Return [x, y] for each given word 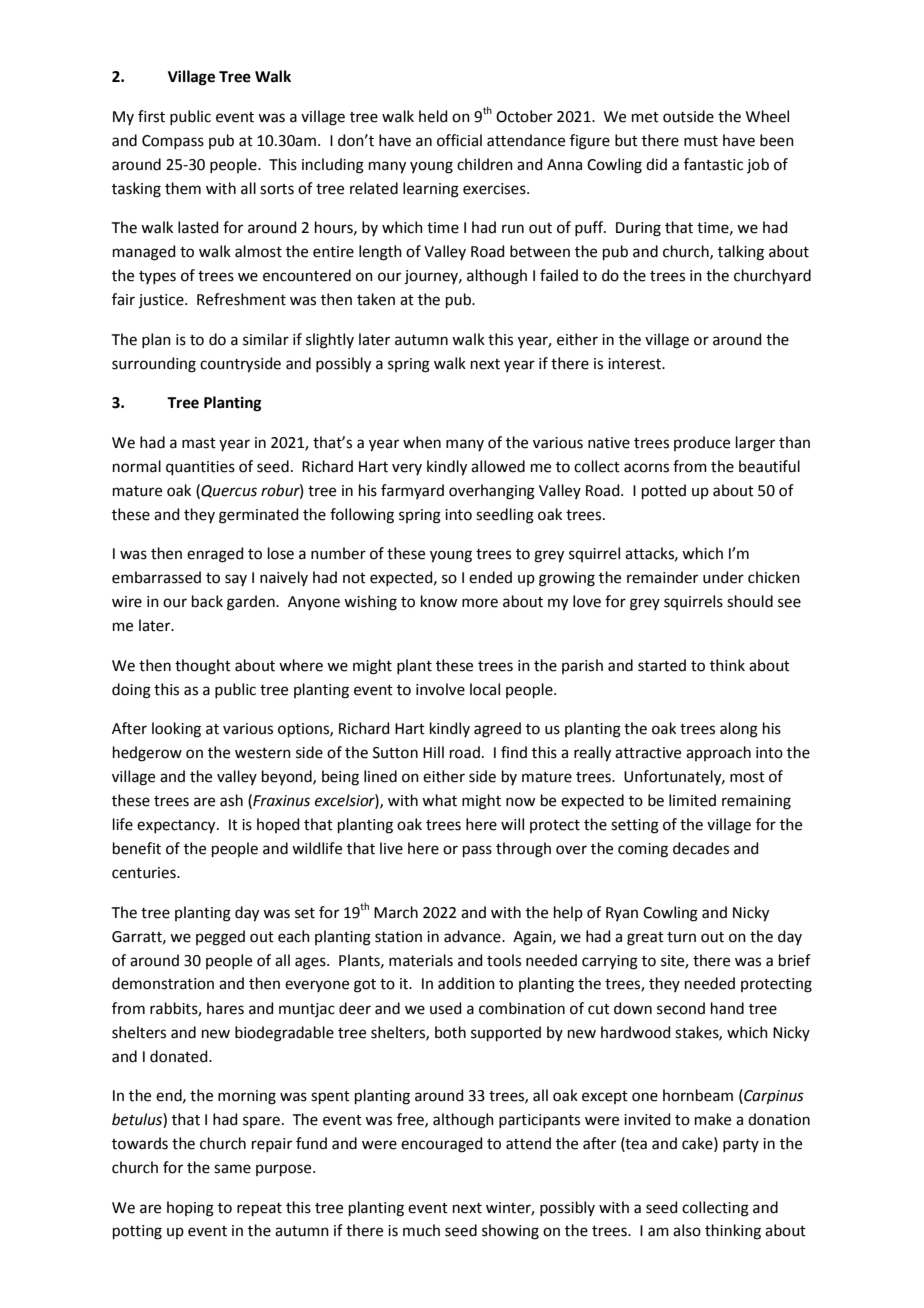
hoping [190, 1209]
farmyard [412, 491]
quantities [200, 468]
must [701, 141]
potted [664, 491]
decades [701, 848]
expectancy [177, 827]
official [459, 140]
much [421, 1230]
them [183, 188]
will [512, 824]
